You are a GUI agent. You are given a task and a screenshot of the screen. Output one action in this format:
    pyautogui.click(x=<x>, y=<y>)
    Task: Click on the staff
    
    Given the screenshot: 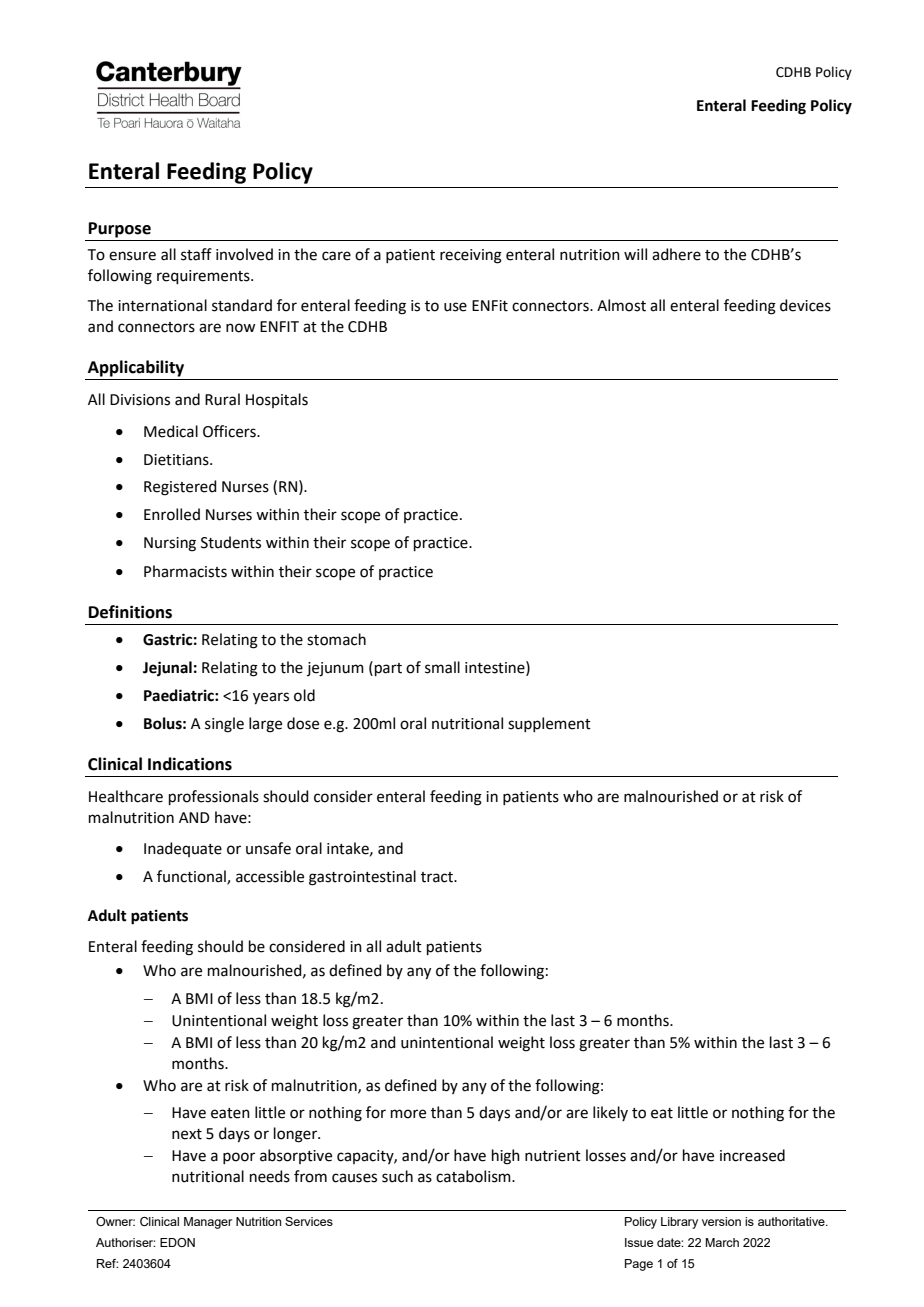 What is the action you would take?
    pyautogui.click(x=196, y=254)
